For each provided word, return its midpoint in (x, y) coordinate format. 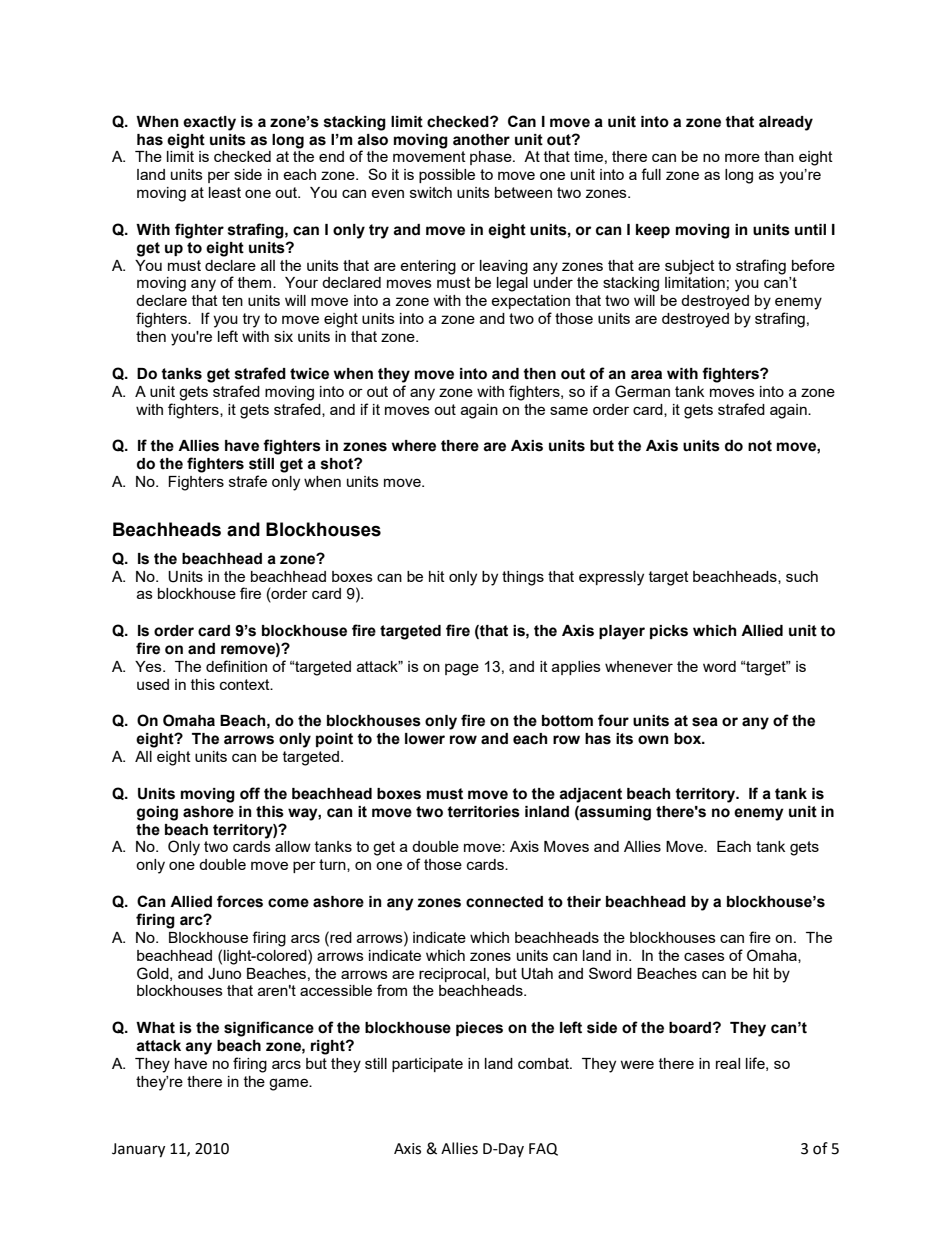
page (462, 669)
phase (492, 158)
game (289, 1084)
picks (669, 632)
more (742, 157)
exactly (209, 123)
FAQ (543, 1149)
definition (236, 666)
